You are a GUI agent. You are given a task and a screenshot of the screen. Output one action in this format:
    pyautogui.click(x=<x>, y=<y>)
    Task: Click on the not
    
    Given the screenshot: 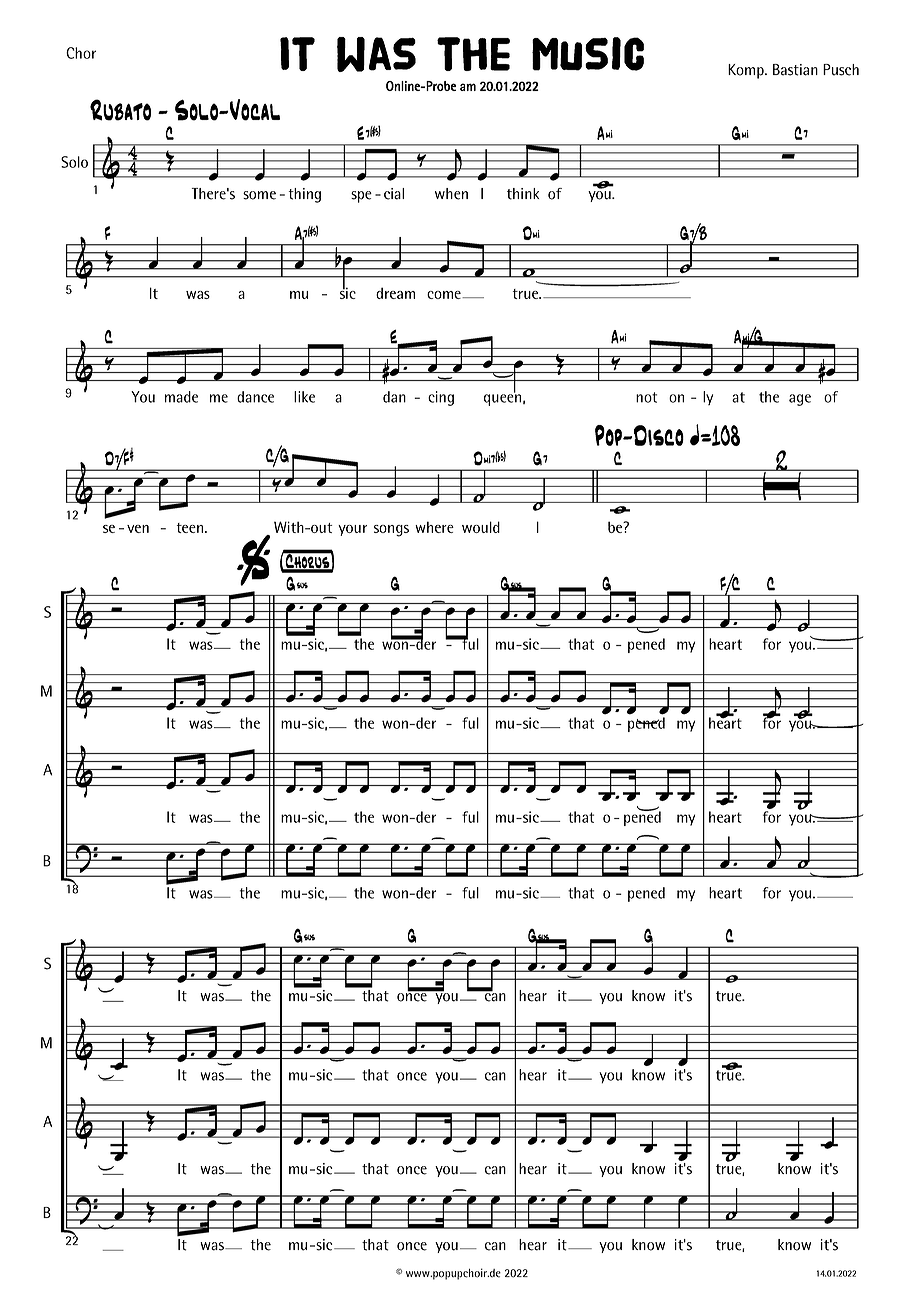 What is the action you would take?
    pyautogui.click(x=646, y=397)
